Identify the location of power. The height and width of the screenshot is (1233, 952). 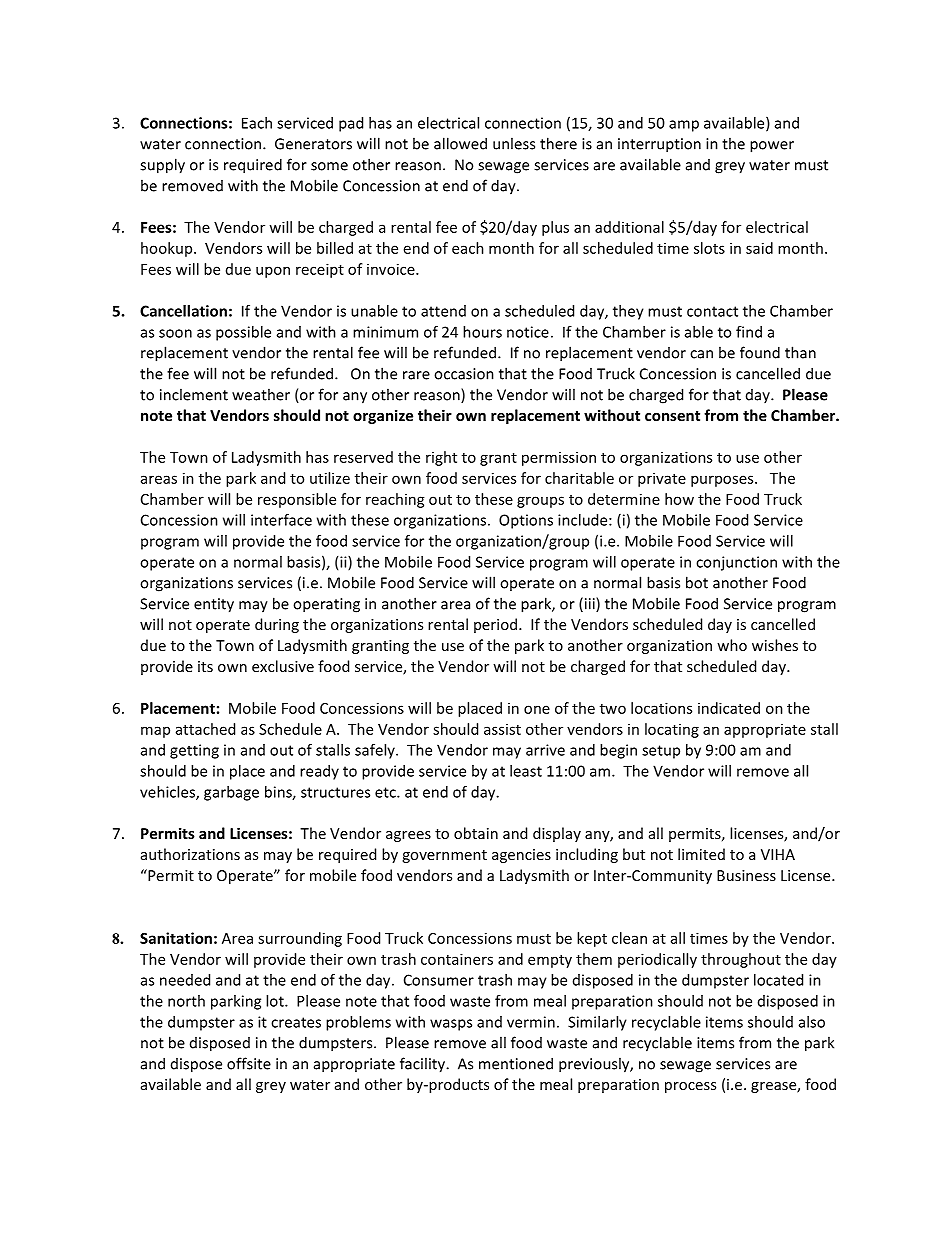
(772, 147).
